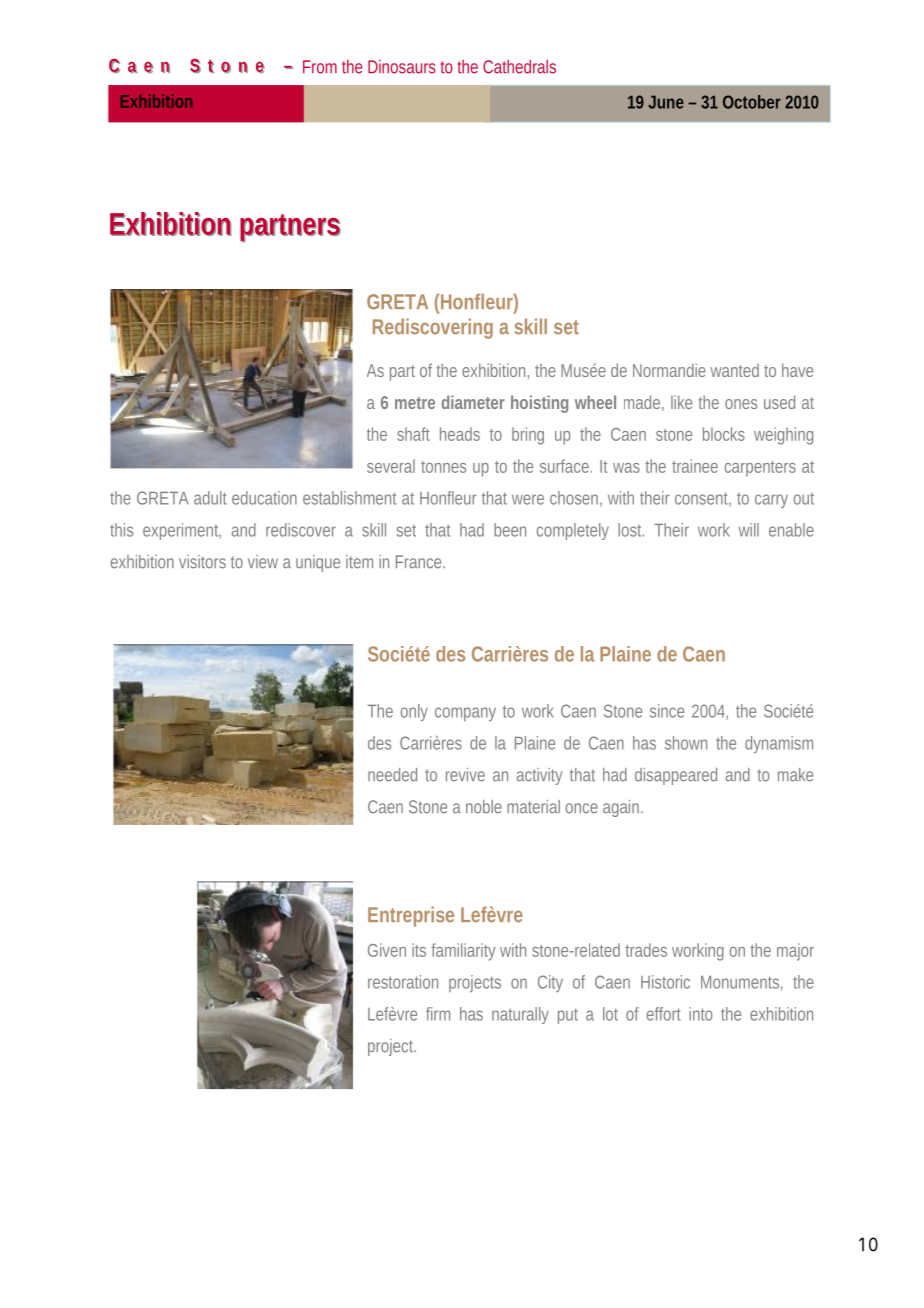 Image resolution: width=924 pixels, height=1308 pixels. Describe the element at coordinates (752, 102) in the document. I see `October` at that location.
